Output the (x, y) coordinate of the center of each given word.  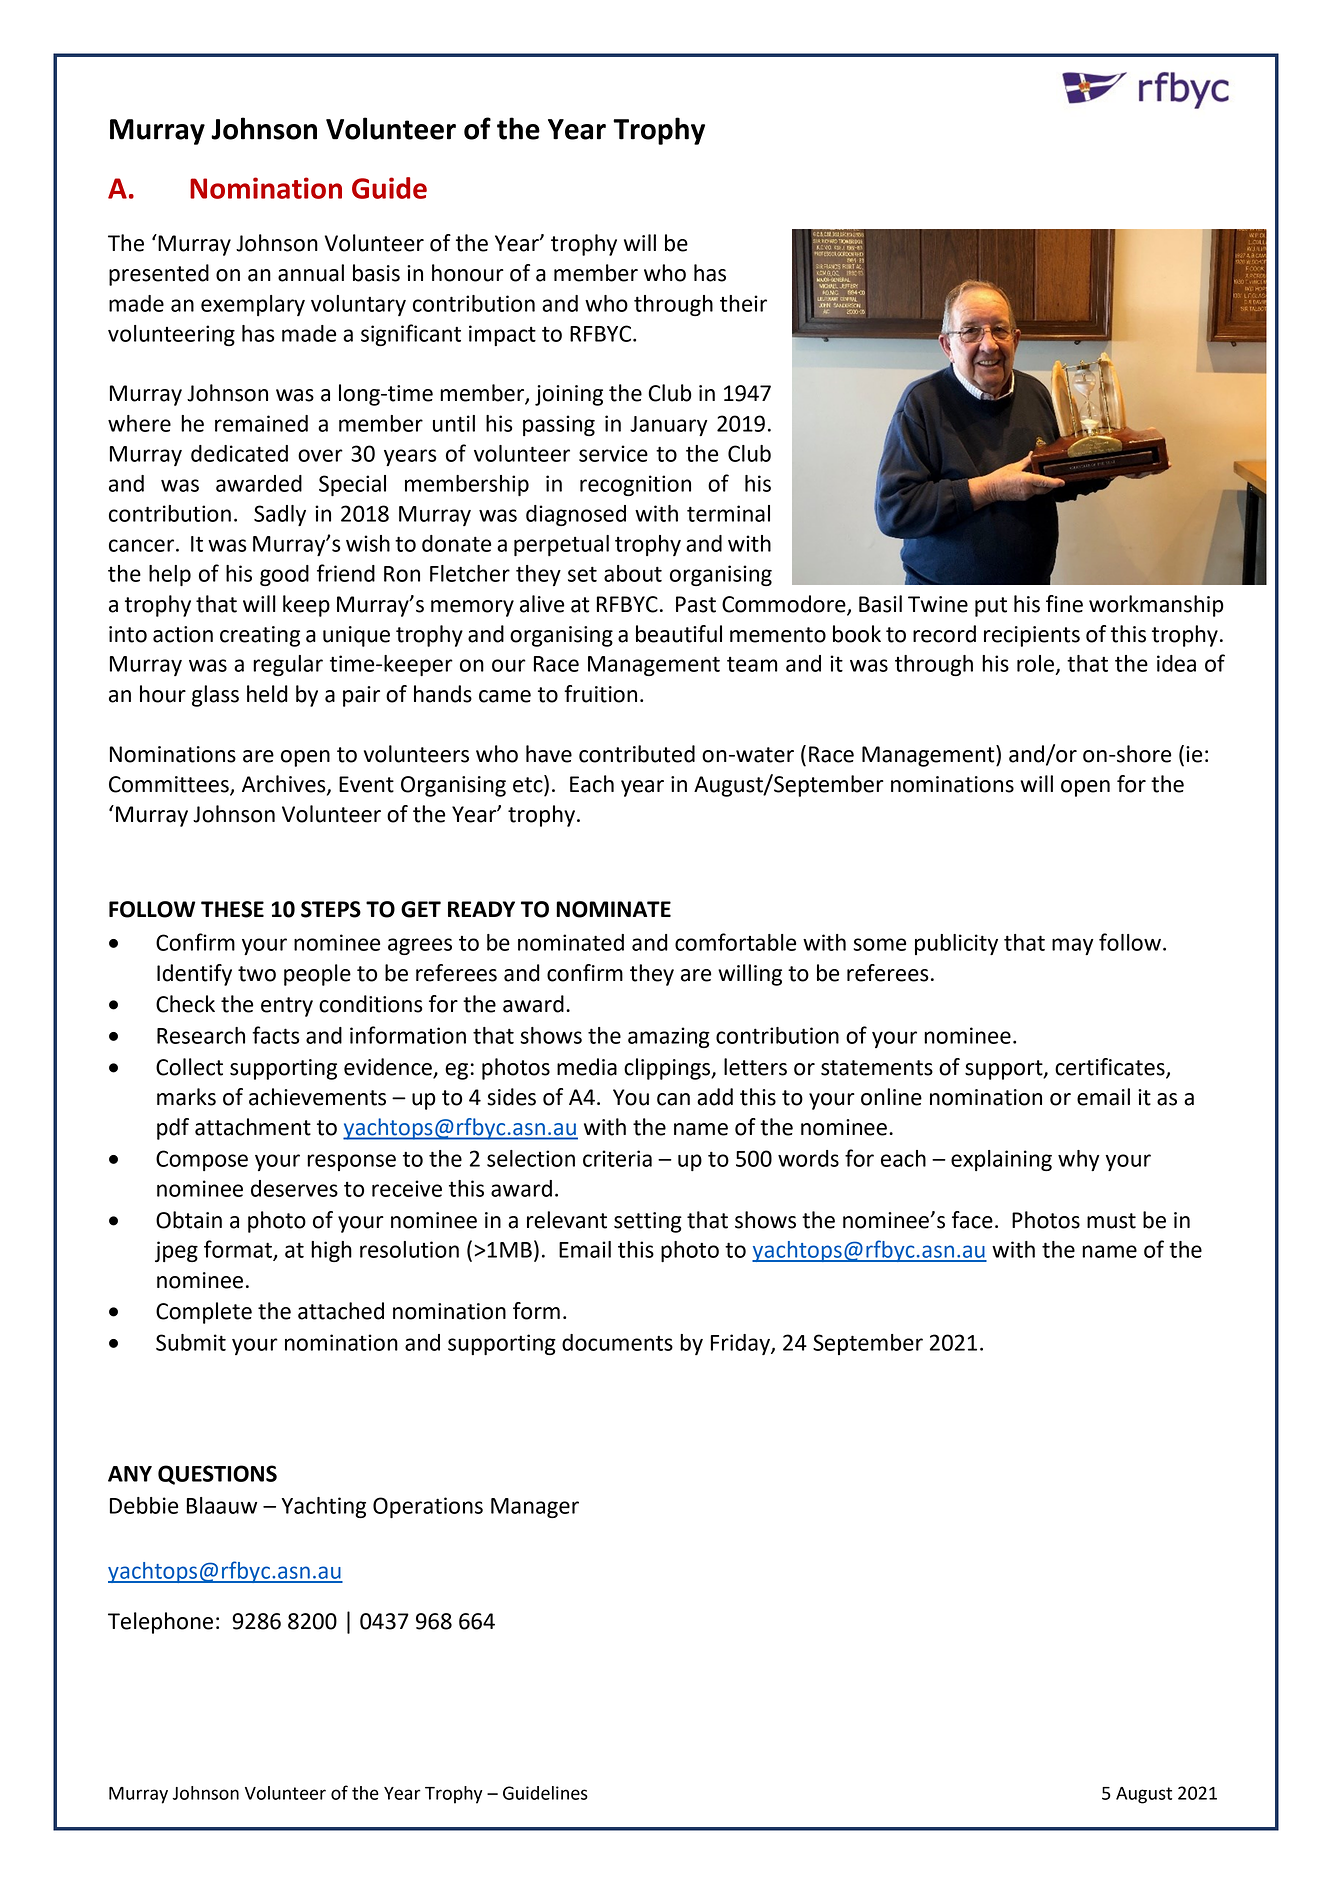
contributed (637, 754)
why (1079, 1160)
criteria (617, 1158)
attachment (253, 1127)
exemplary (253, 305)
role (1035, 663)
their (743, 303)
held (267, 694)
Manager (535, 1508)
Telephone (160, 1623)
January (669, 426)
